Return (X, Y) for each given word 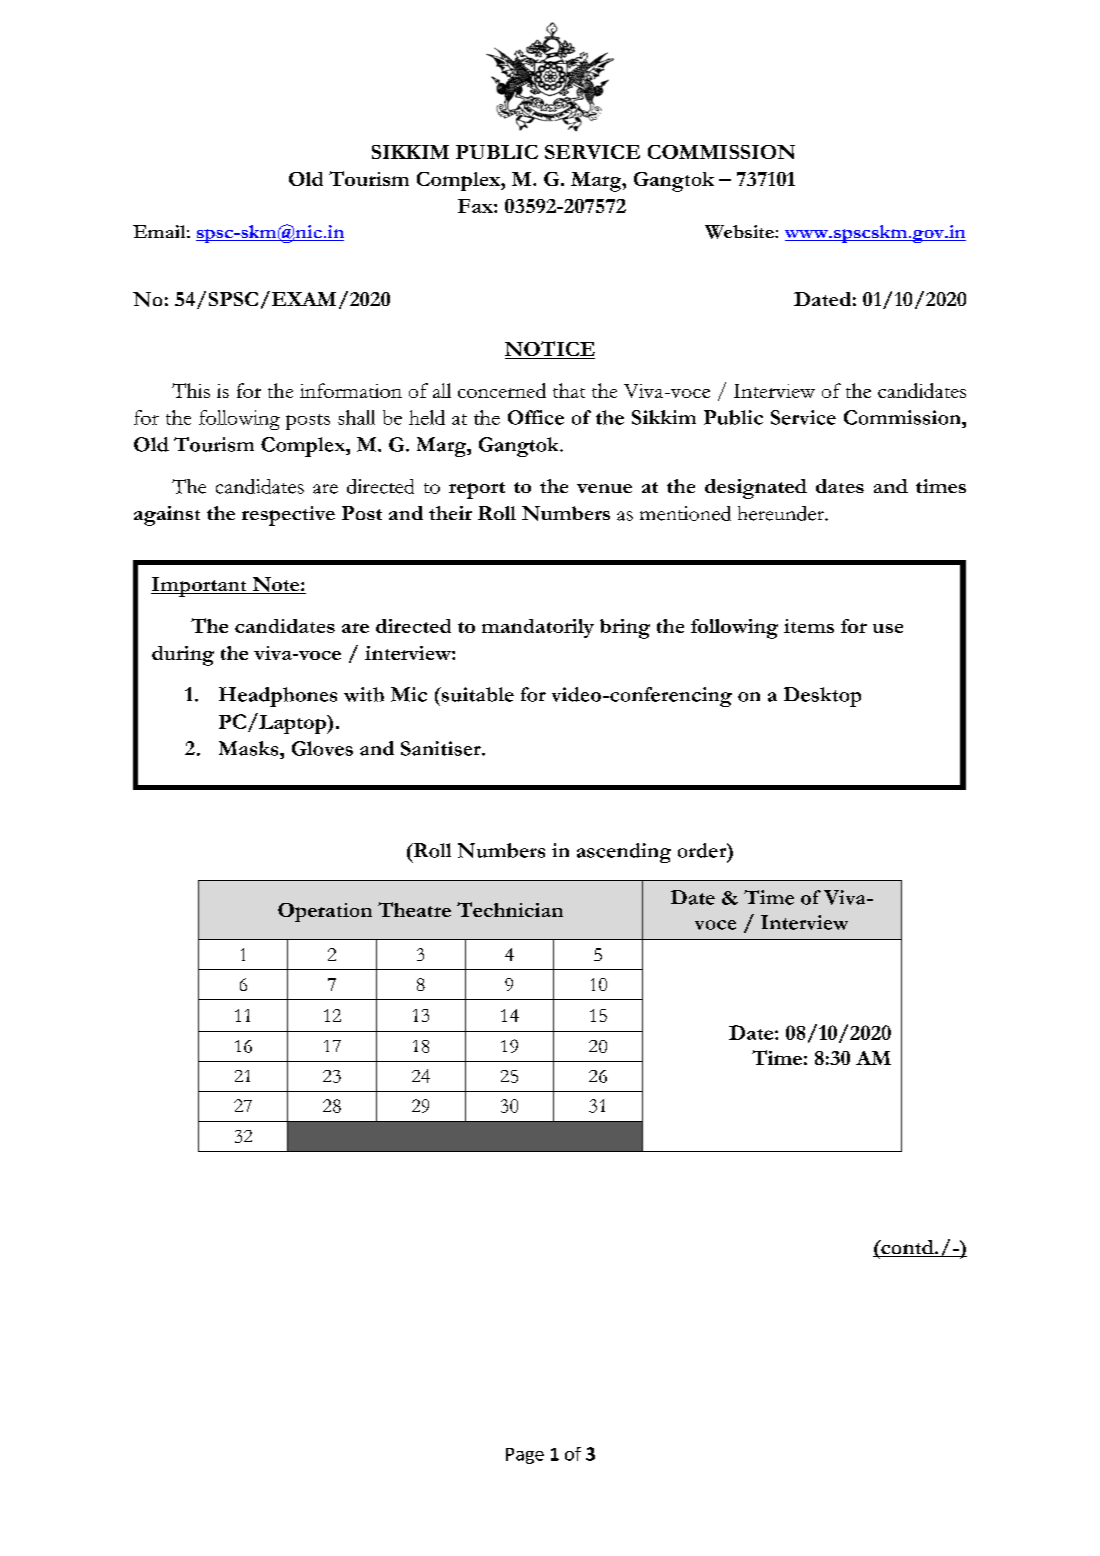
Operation (325, 912)
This (191, 390)
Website (740, 232)
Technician (510, 909)
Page (525, 1456)
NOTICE (550, 350)
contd (907, 1248)
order (703, 850)
